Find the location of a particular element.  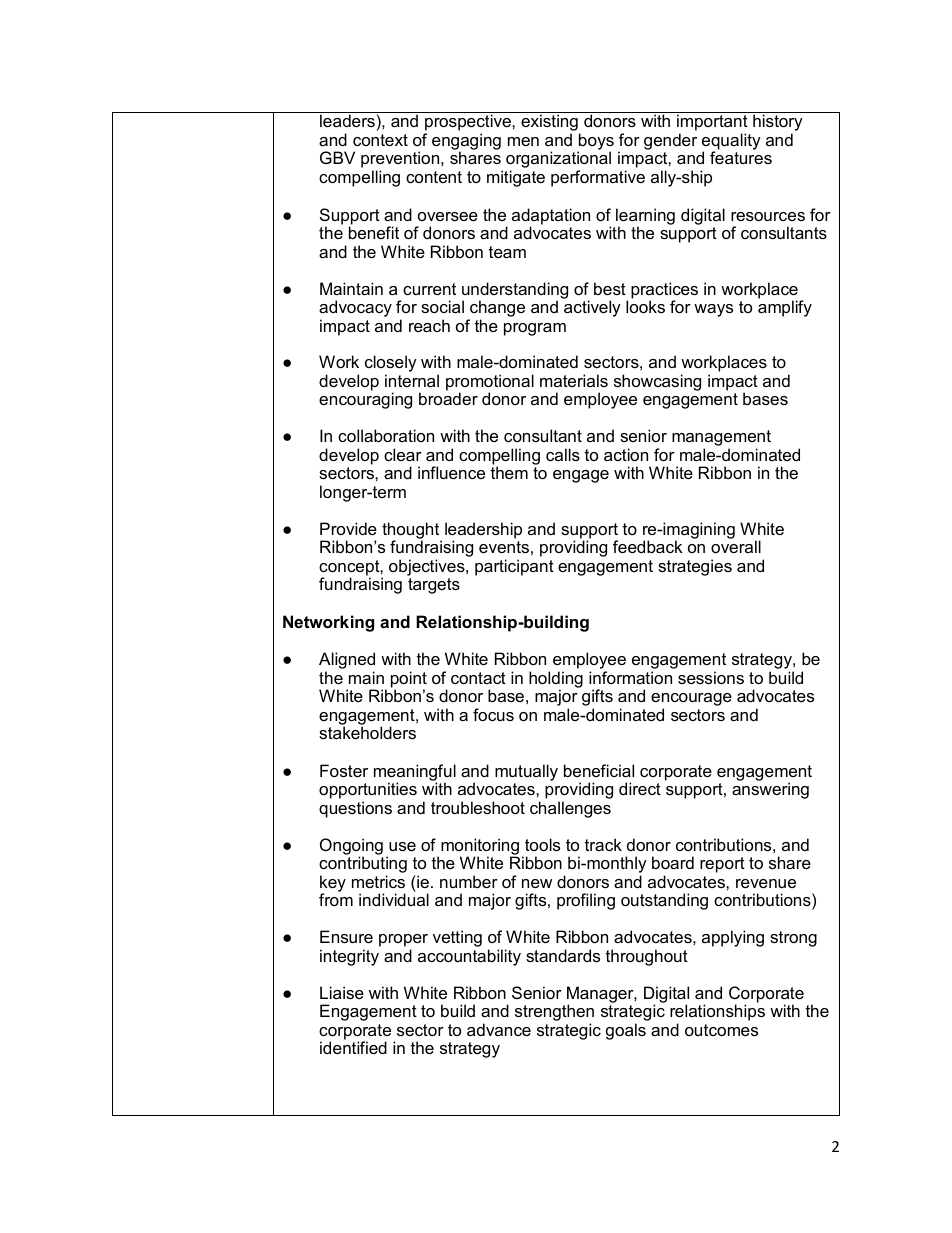

organizational is located at coordinates (558, 161).
